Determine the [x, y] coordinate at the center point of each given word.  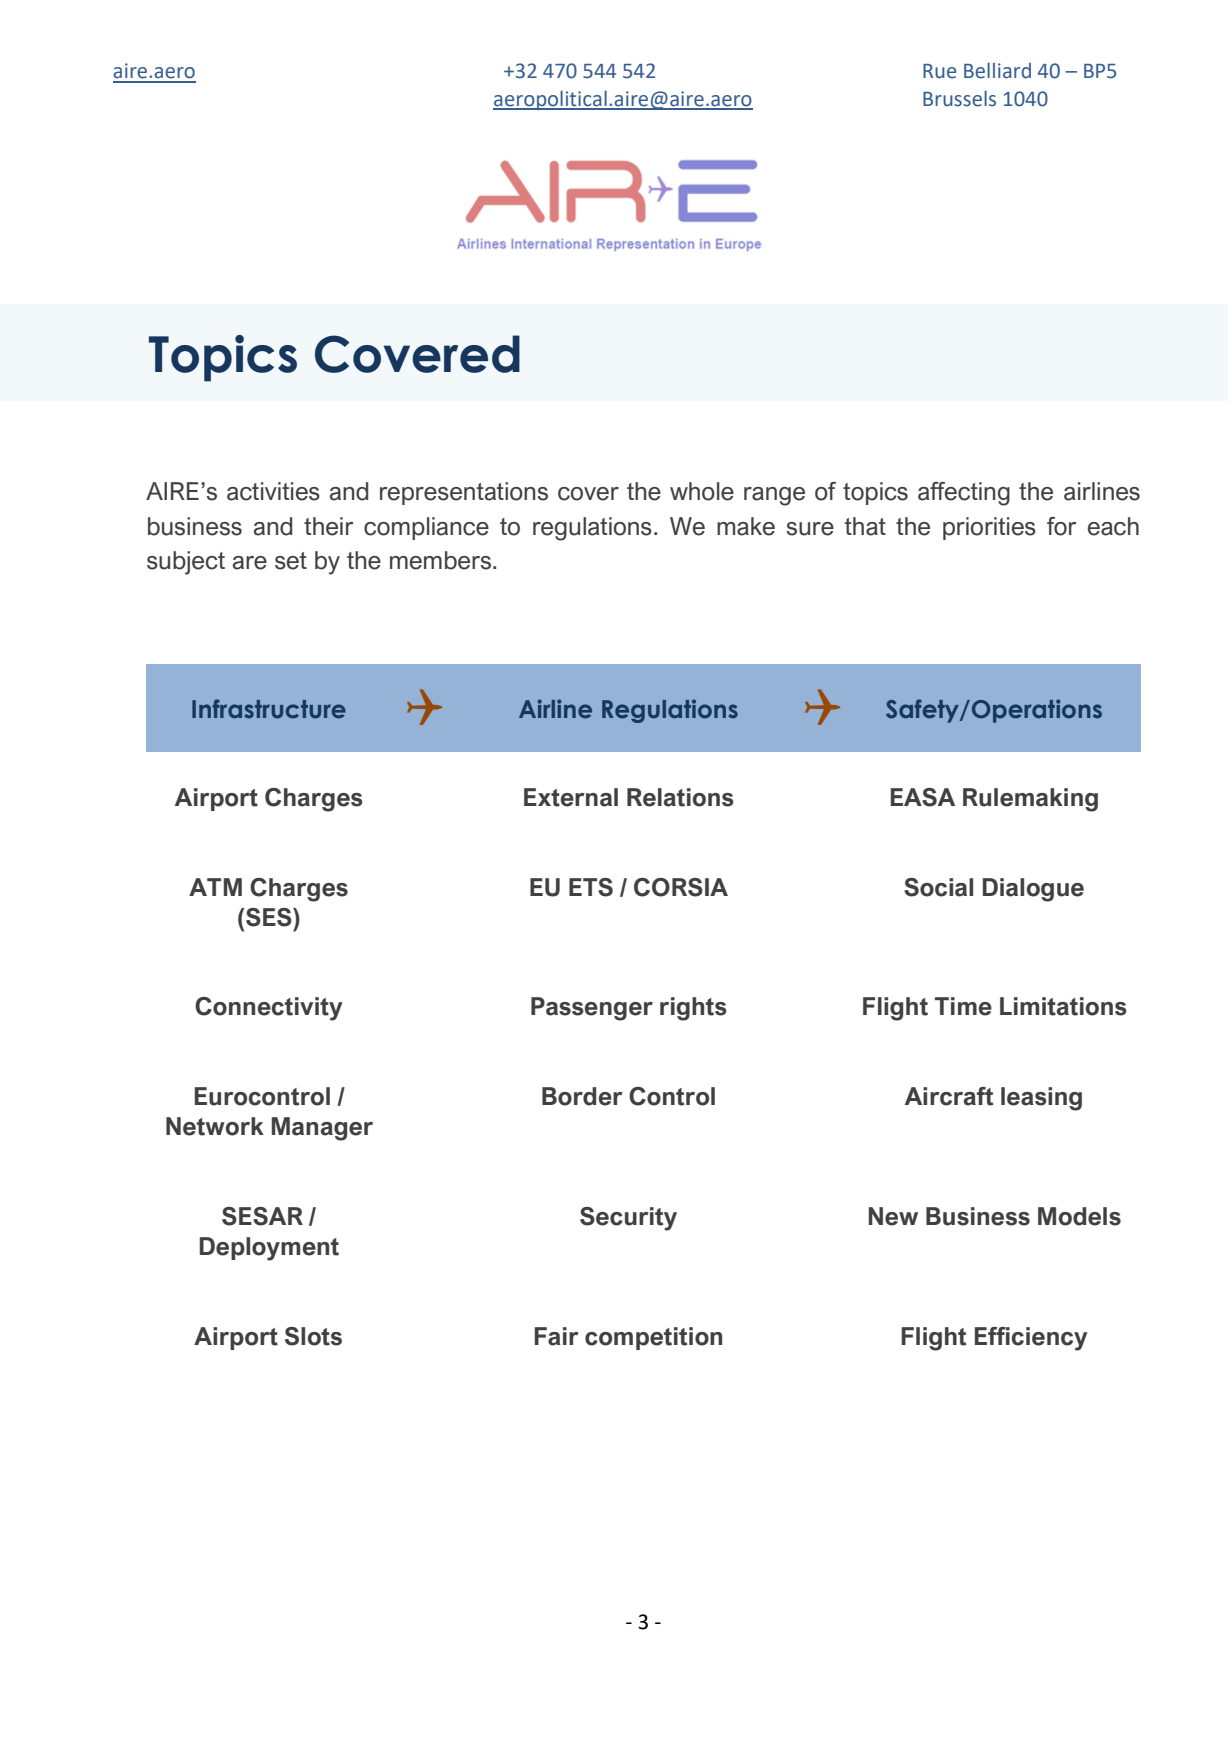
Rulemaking [1030, 800]
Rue [939, 71]
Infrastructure [269, 709]
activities [273, 491]
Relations [680, 797]
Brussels [959, 99]
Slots [313, 1336]
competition [653, 1338]
